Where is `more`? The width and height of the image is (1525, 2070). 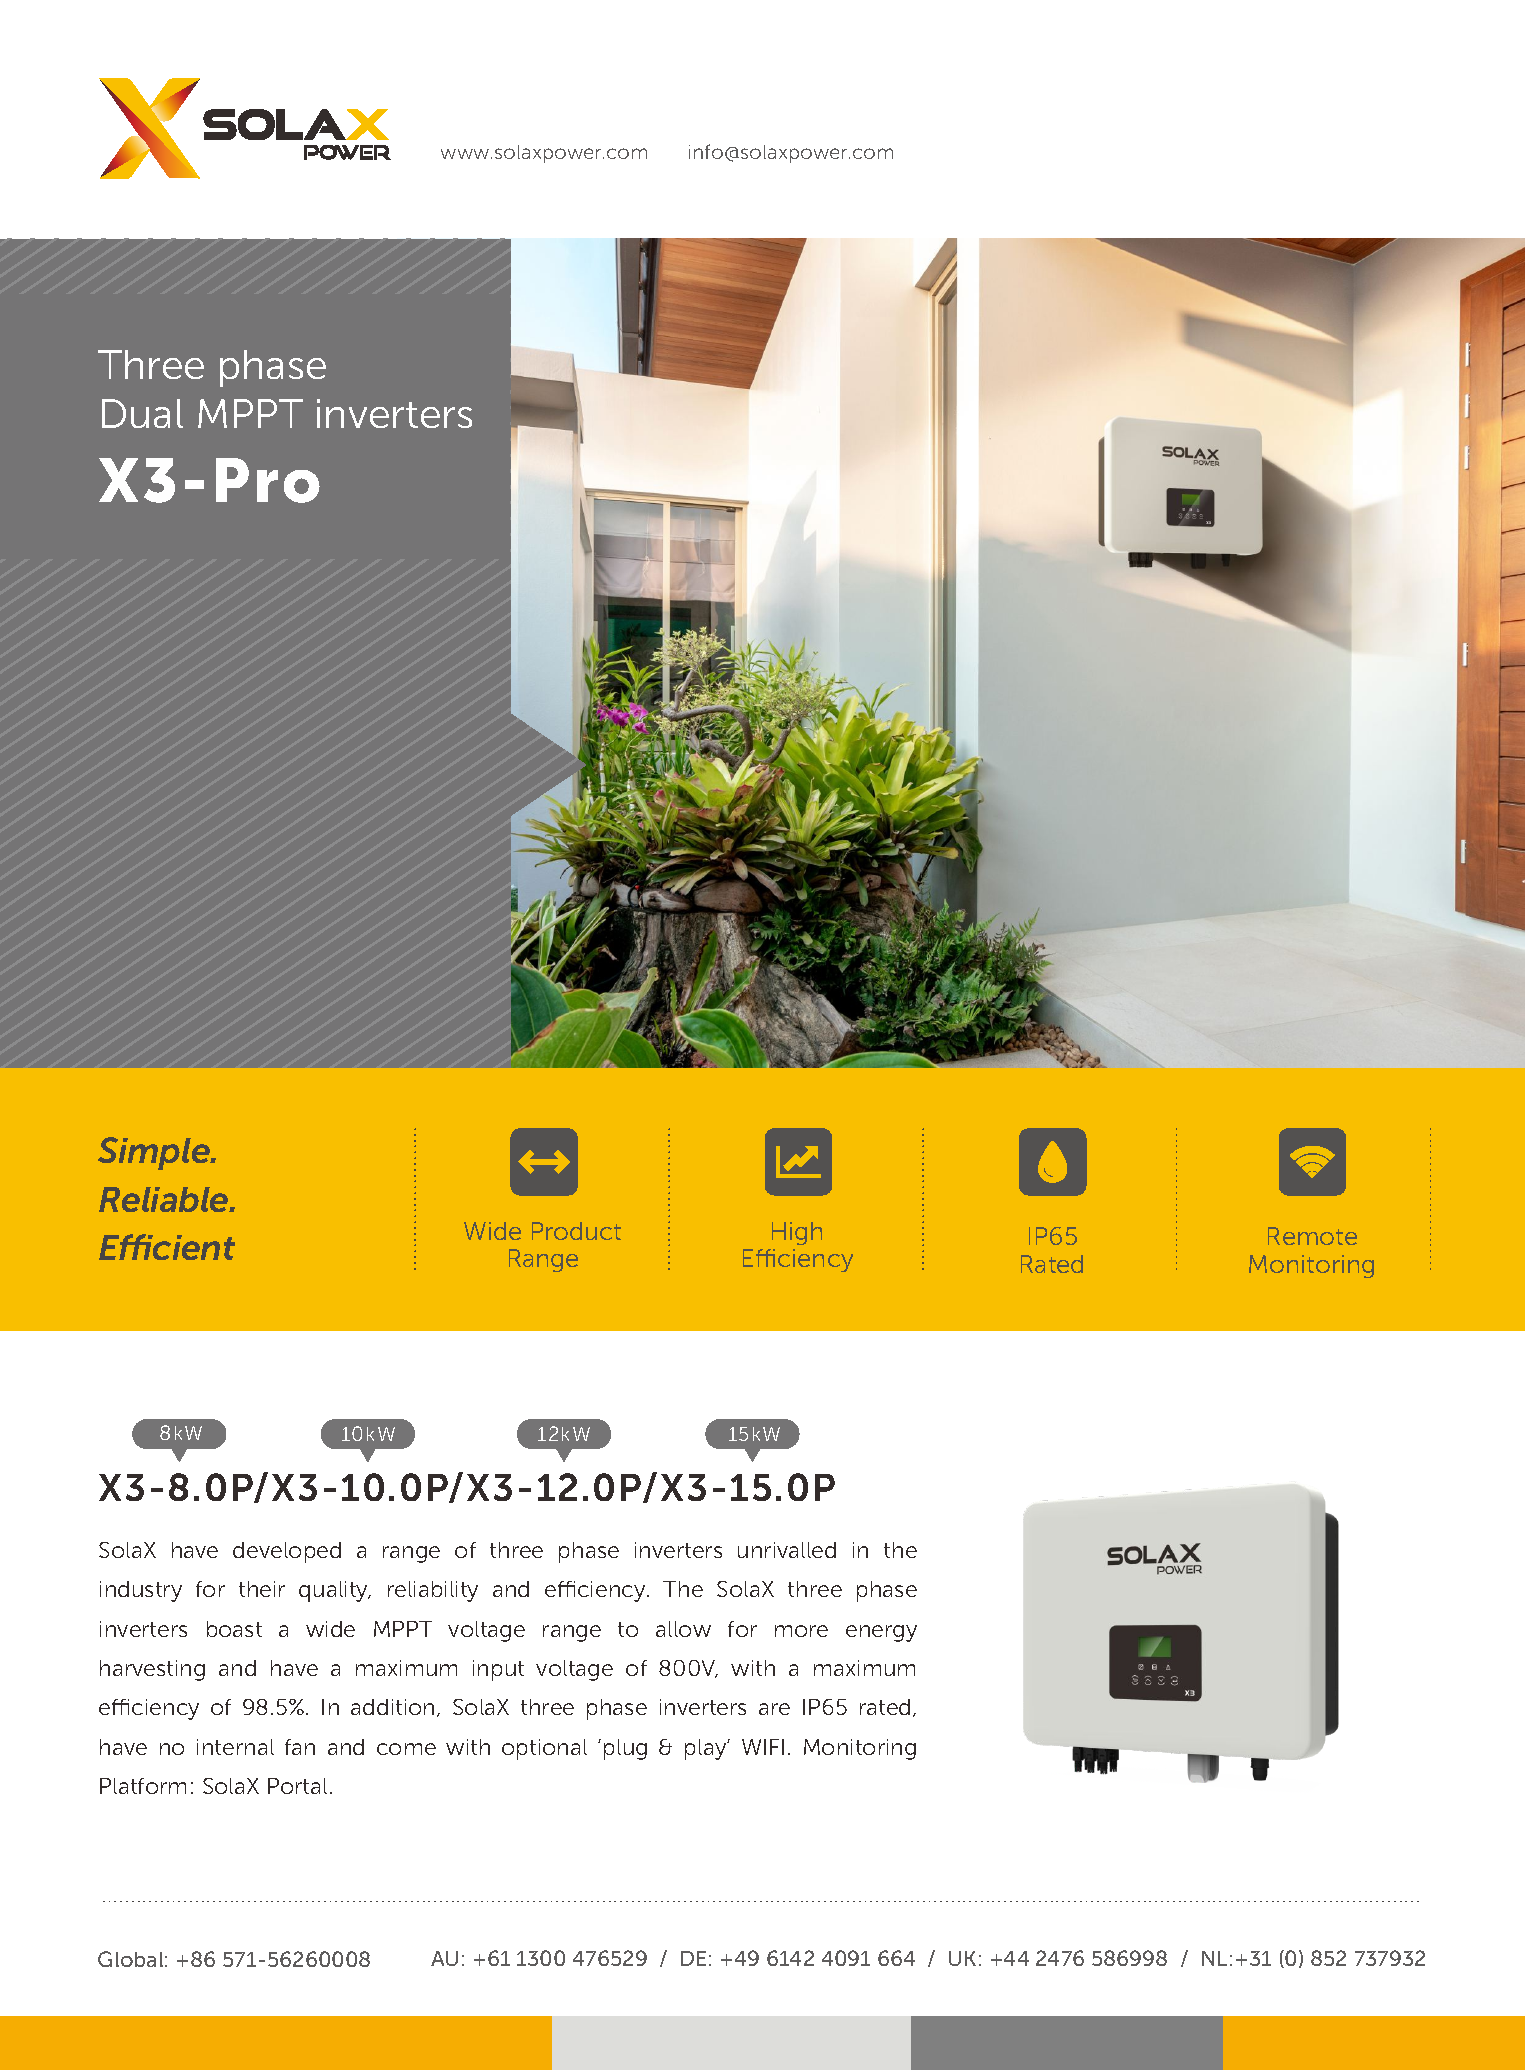 more is located at coordinates (801, 1631).
